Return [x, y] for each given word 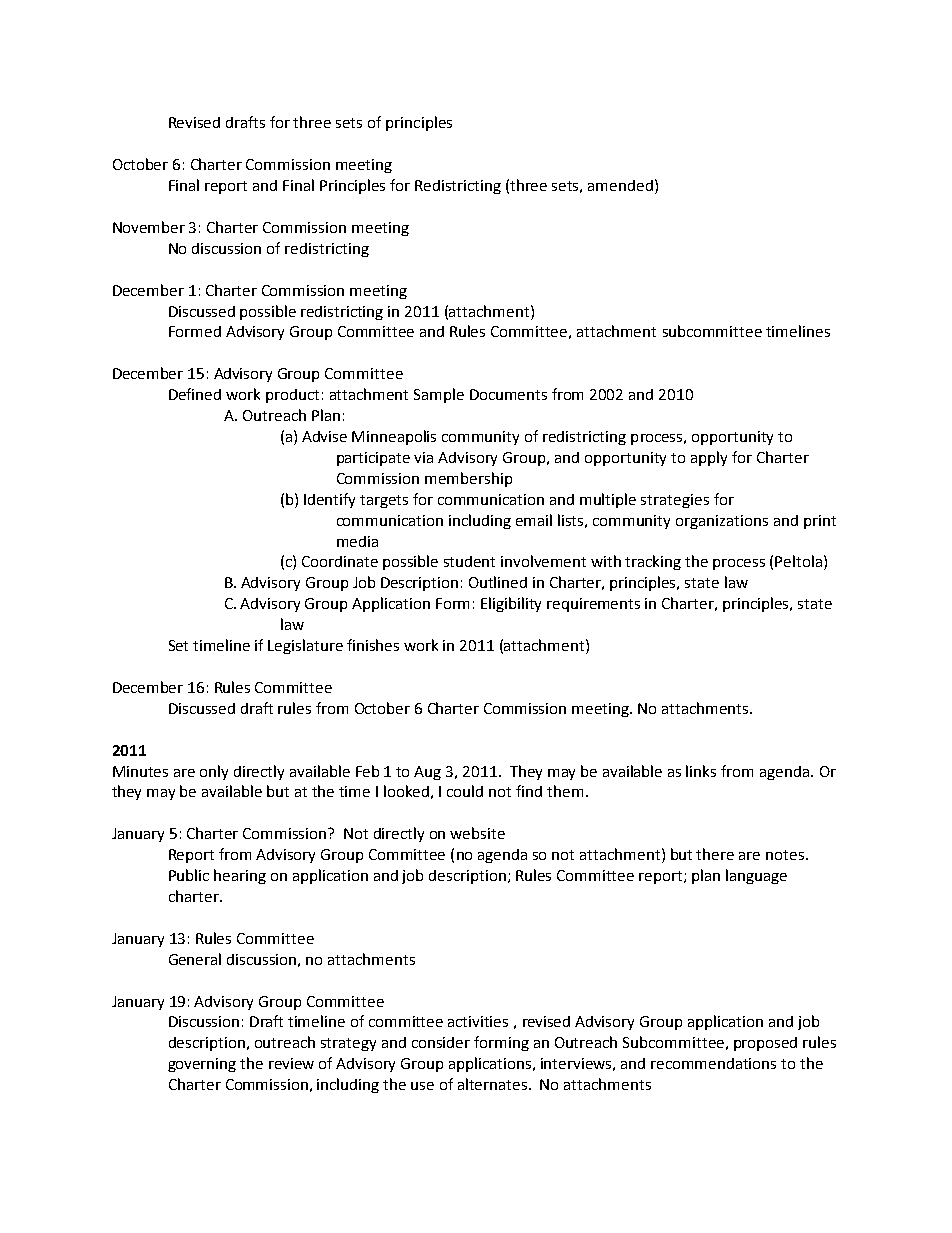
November [149, 227]
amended [620, 185]
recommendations [713, 1063]
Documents [508, 394]
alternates [494, 1084]
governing [202, 1065]
